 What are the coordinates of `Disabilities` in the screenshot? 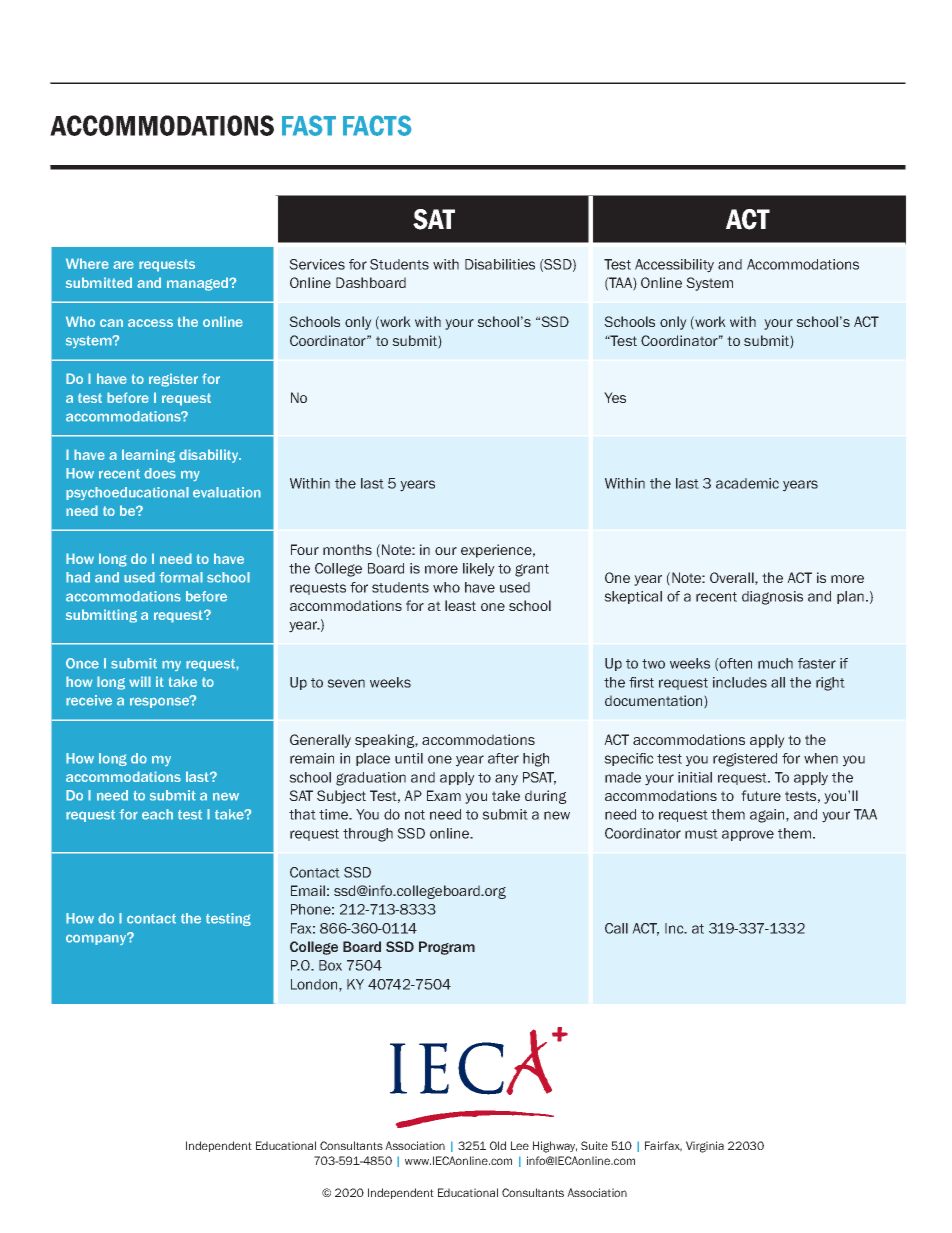 It's located at (500, 264).
